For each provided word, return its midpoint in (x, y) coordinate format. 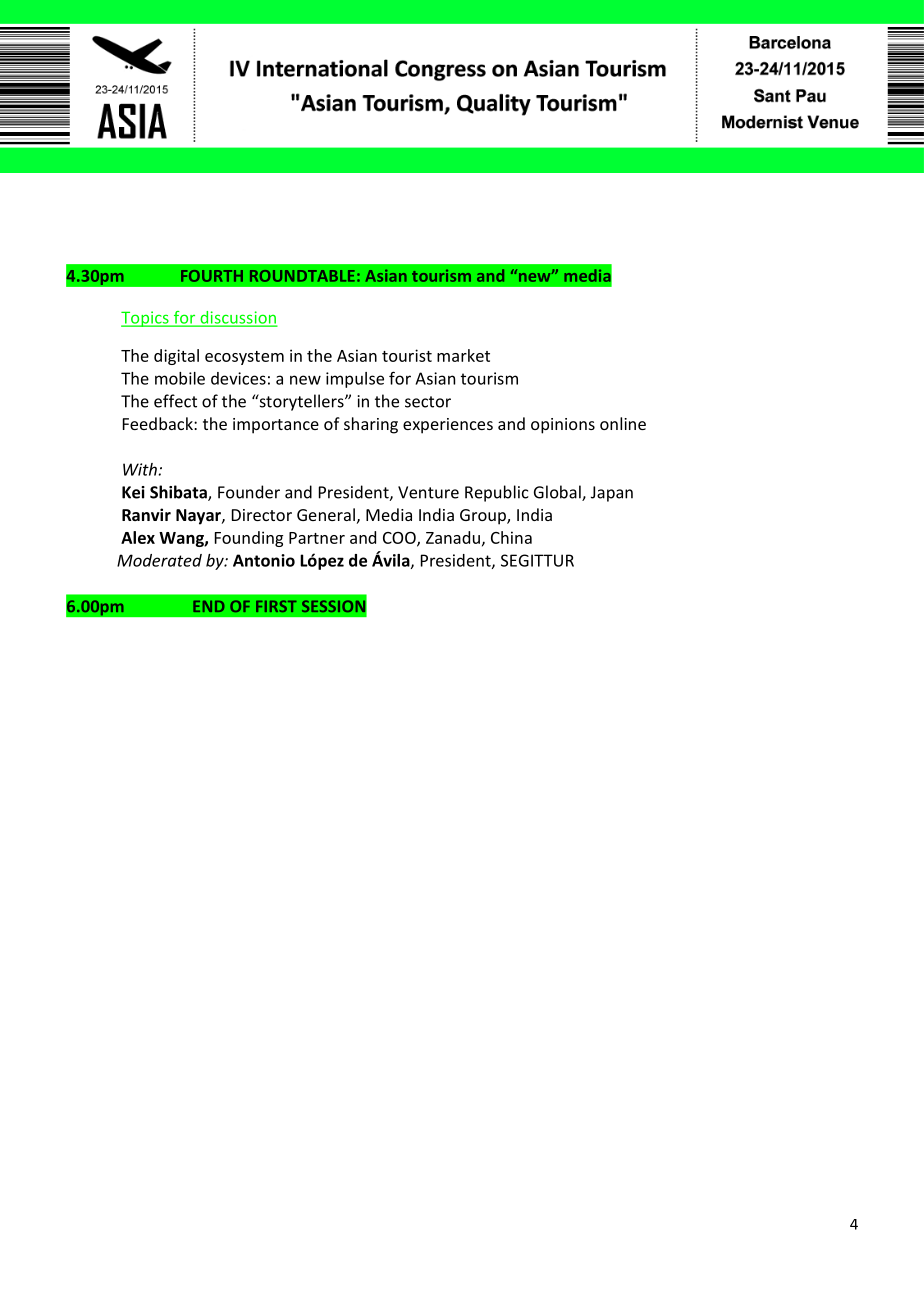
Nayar (199, 517)
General (326, 514)
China (511, 537)
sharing (371, 425)
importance (276, 426)
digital (176, 357)
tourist (407, 355)
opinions (563, 426)
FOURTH (212, 276)
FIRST (276, 606)
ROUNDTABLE (302, 276)
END (208, 606)
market (463, 355)
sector (428, 402)
